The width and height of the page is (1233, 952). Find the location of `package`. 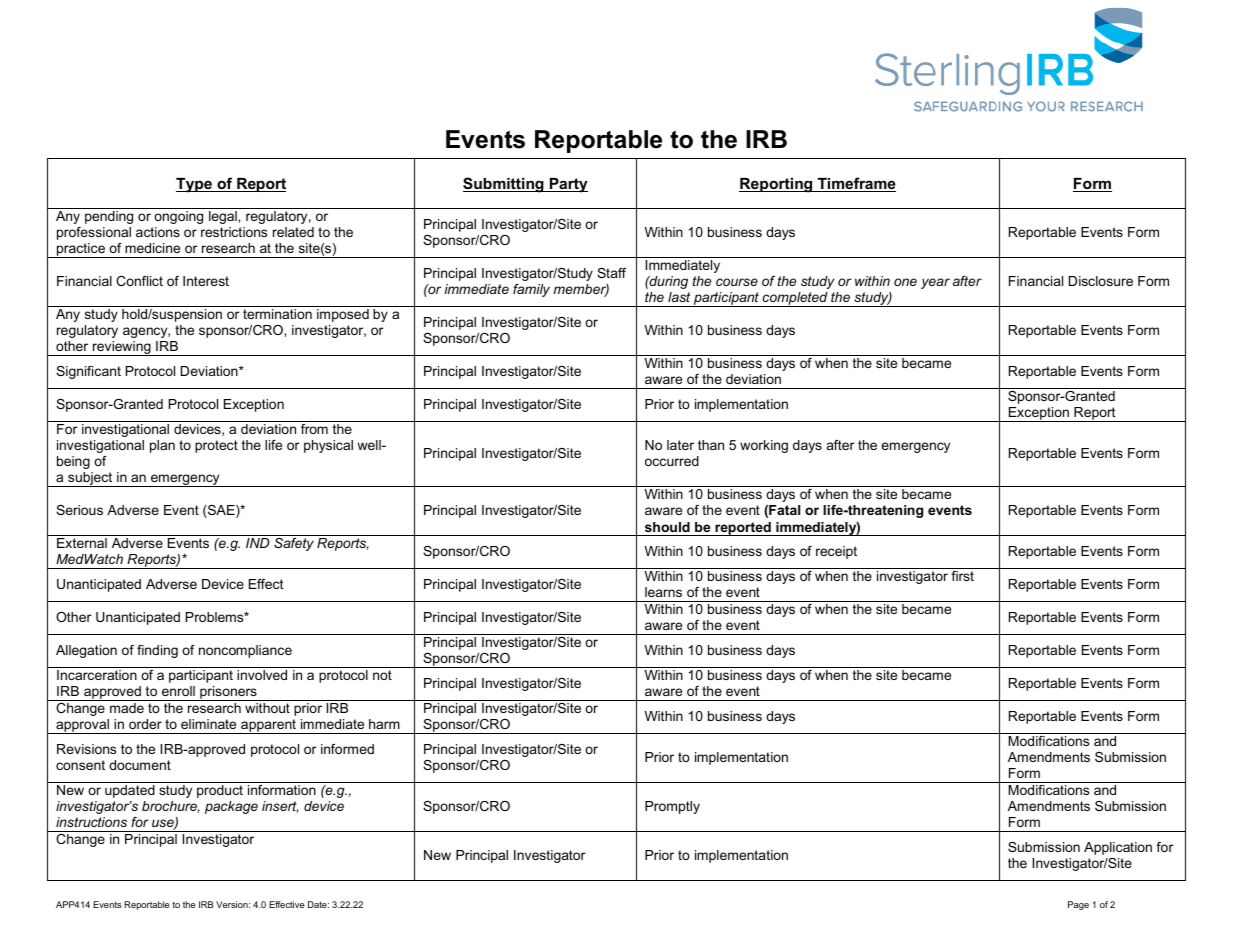

package is located at coordinates (231, 807).
